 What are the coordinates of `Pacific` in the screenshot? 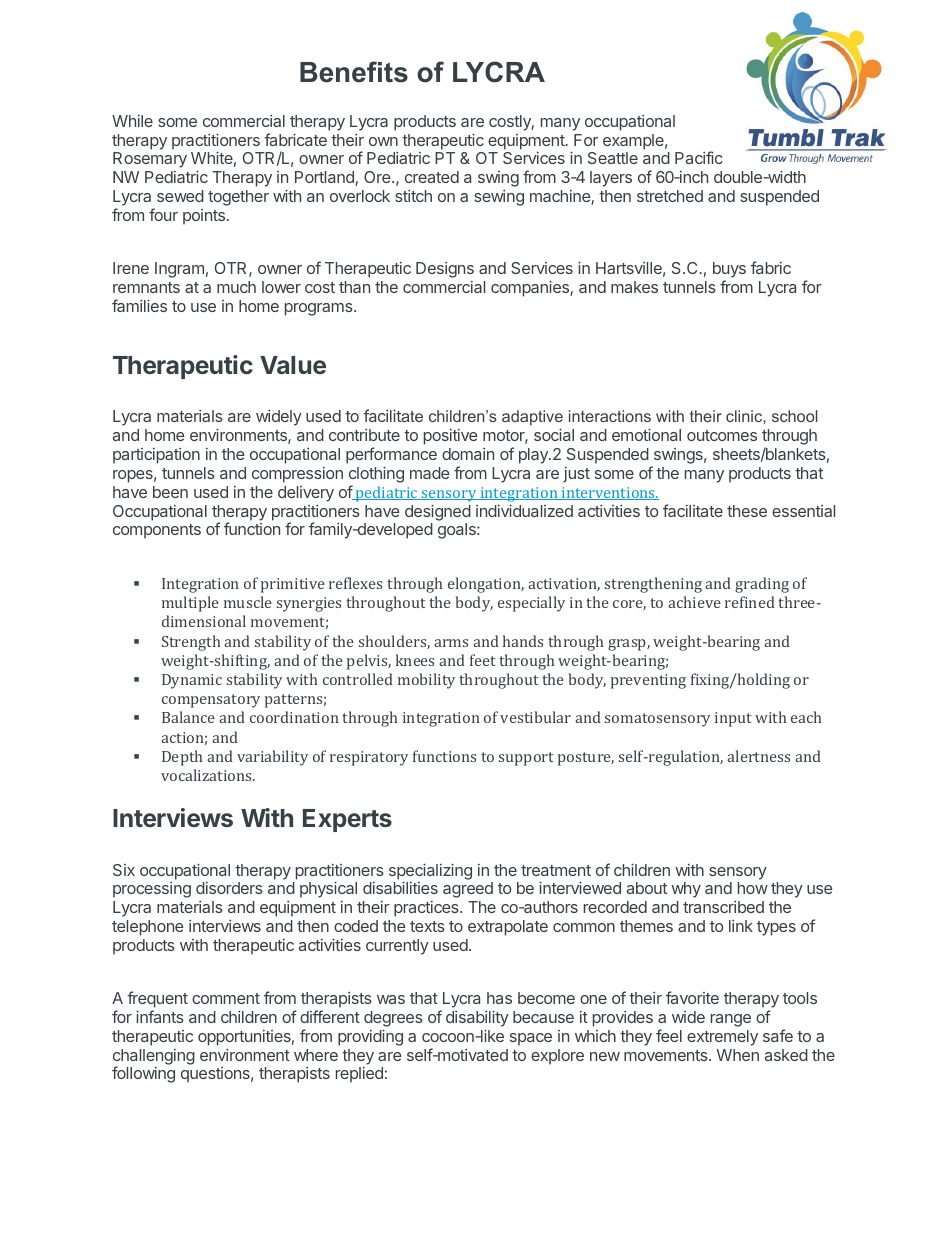 It's located at (698, 157).
